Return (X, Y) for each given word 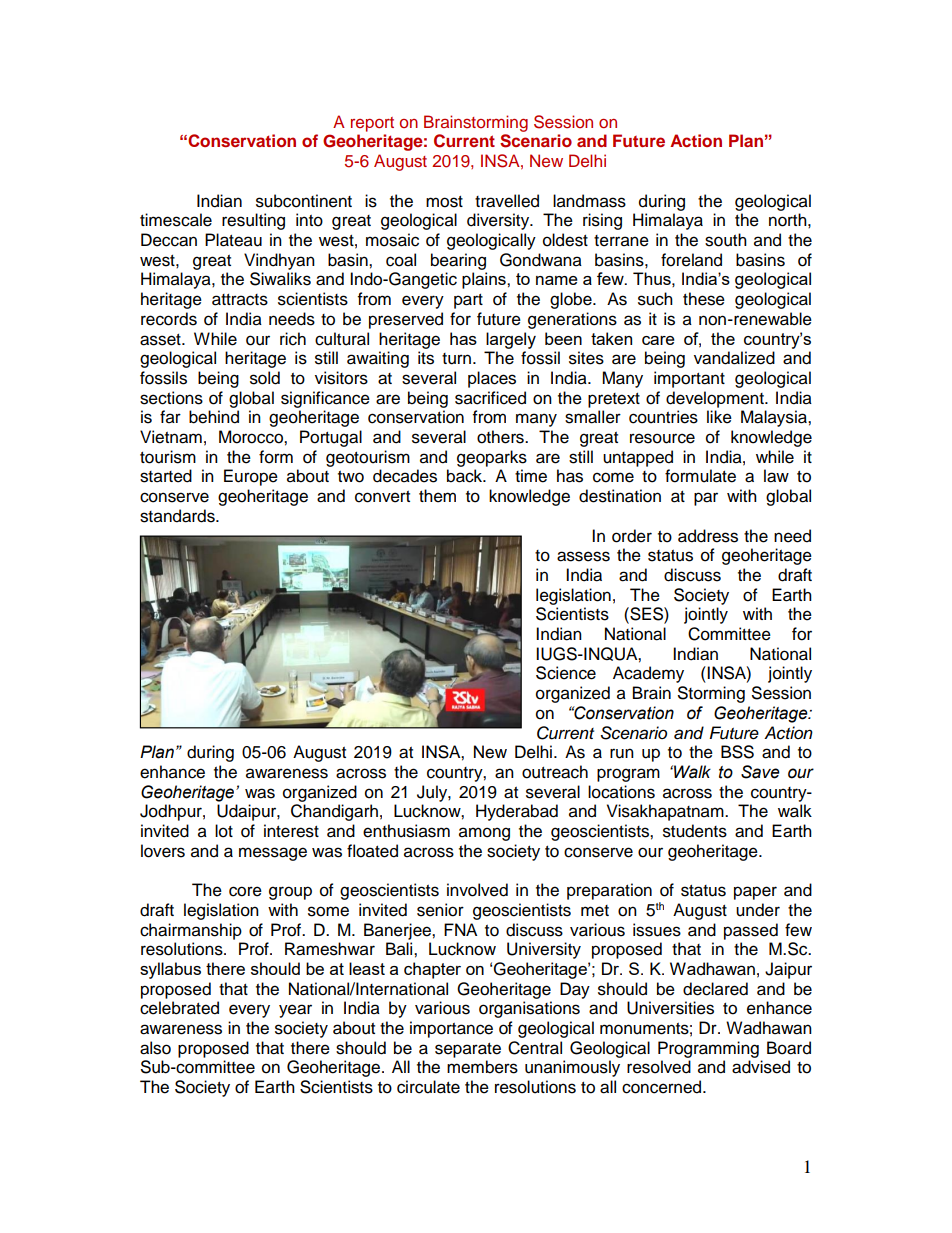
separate (468, 1050)
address (708, 536)
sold (265, 378)
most (444, 202)
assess (583, 556)
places (492, 379)
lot (224, 831)
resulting (253, 221)
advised (761, 1067)
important (689, 379)
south (726, 240)
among (484, 834)
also (155, 1048)
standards (178, 516)
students (695, 831)
